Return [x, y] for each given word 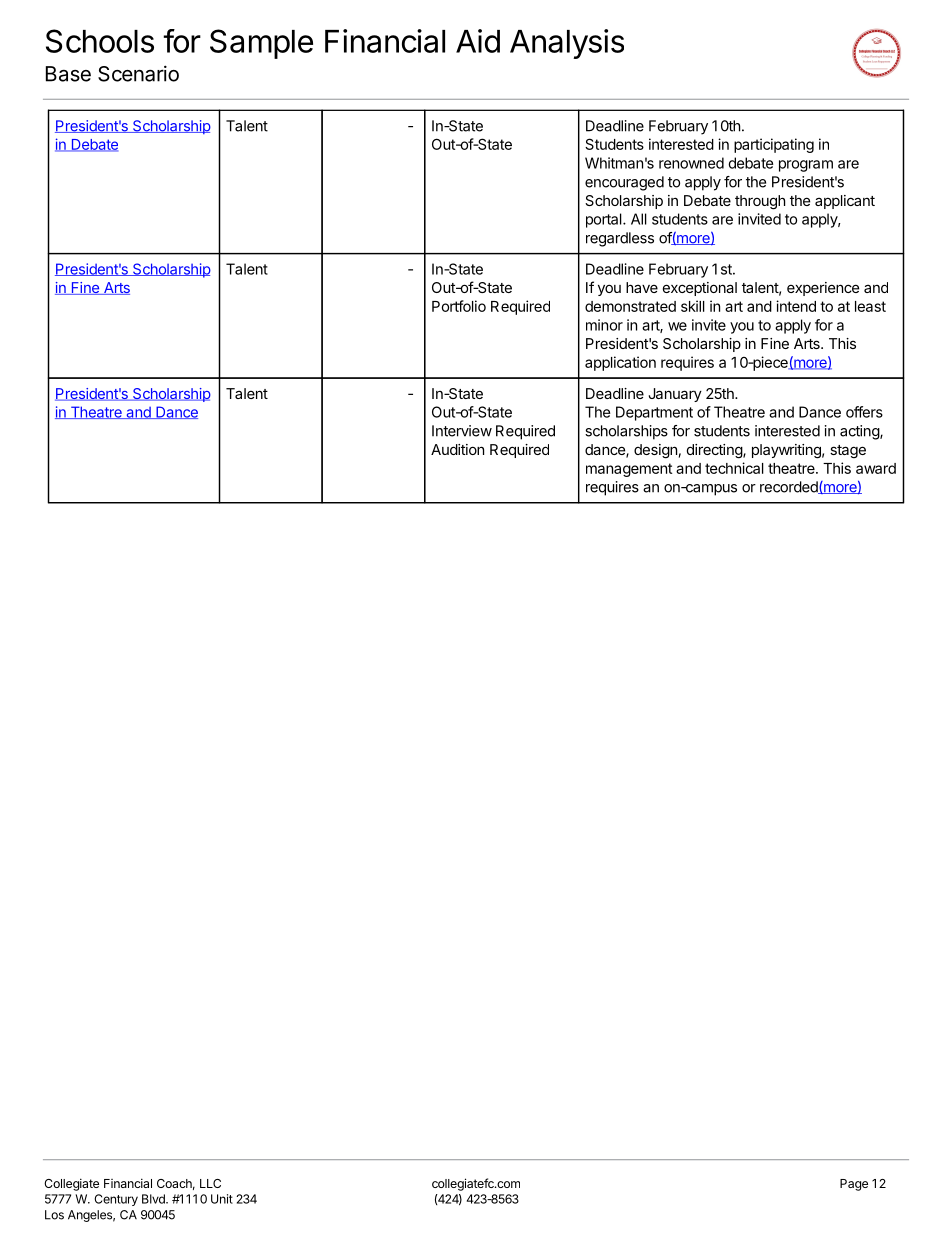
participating [774, 145]
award [876, 468]
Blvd [154, 1199]
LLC [210, 1183]
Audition [457, 449]
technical [734, 468]
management [629, 470]
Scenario [138, 73]
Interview [462, 431]
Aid [478, 41]
